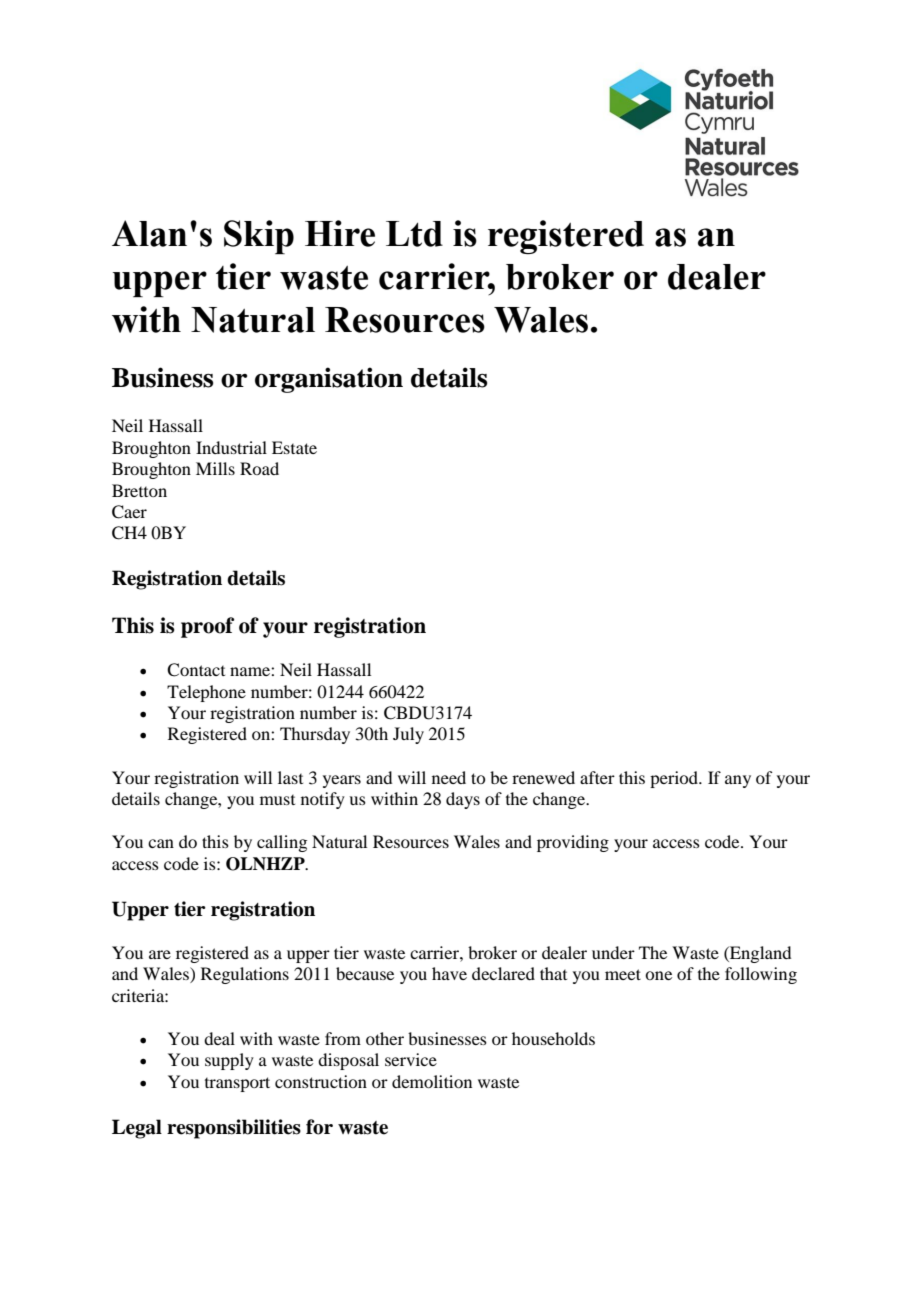 This screenshot has height=1308, width=924. What do you see at coordinates (207, 627) in the screenshot?
I see `proof` at bounding box center [207, 627].
